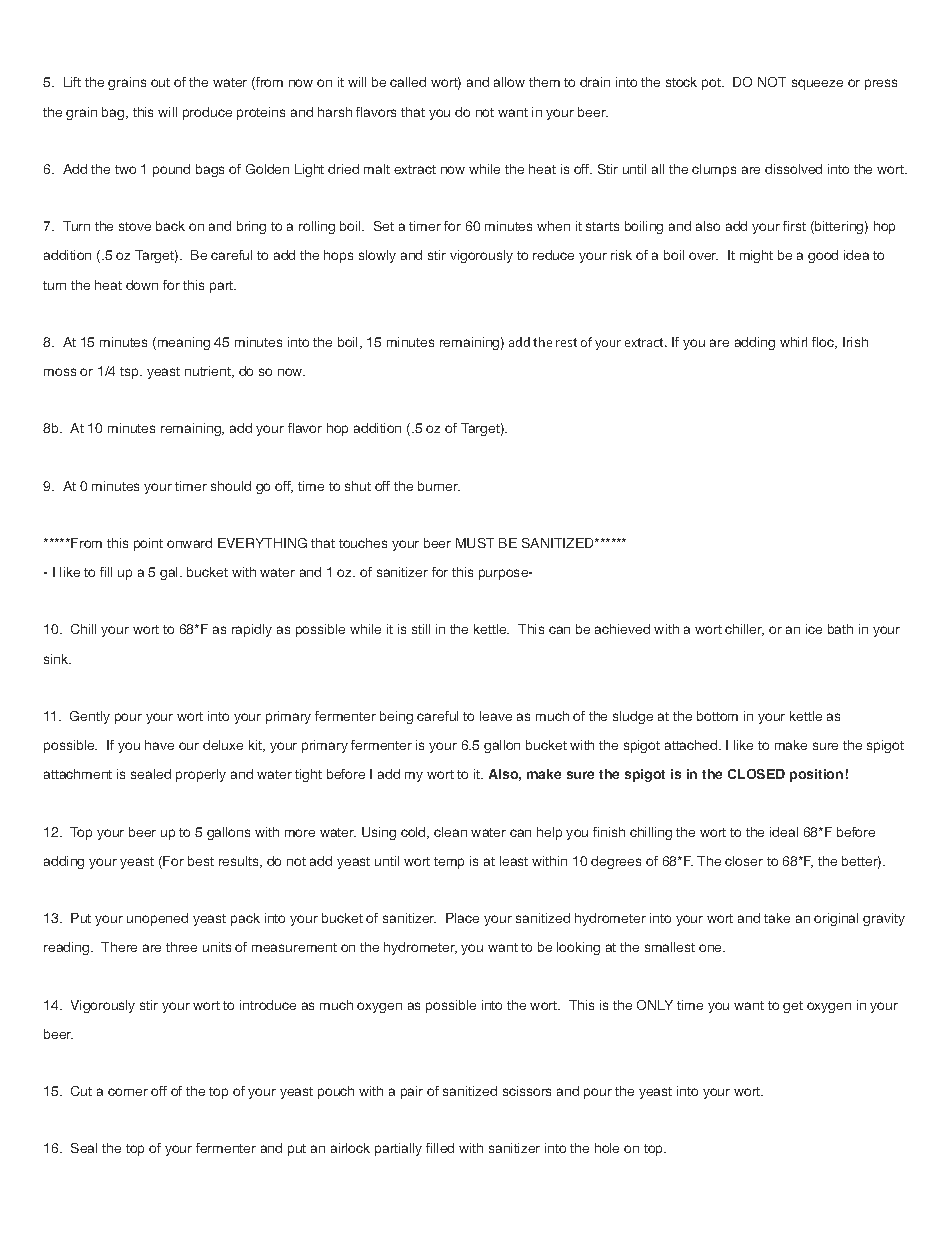 This screenshot has width=952, height=1233. What do you see at coordinates (128, 1092) in the screenshot?
I see `corner` at bounding box center [128, 1092].
